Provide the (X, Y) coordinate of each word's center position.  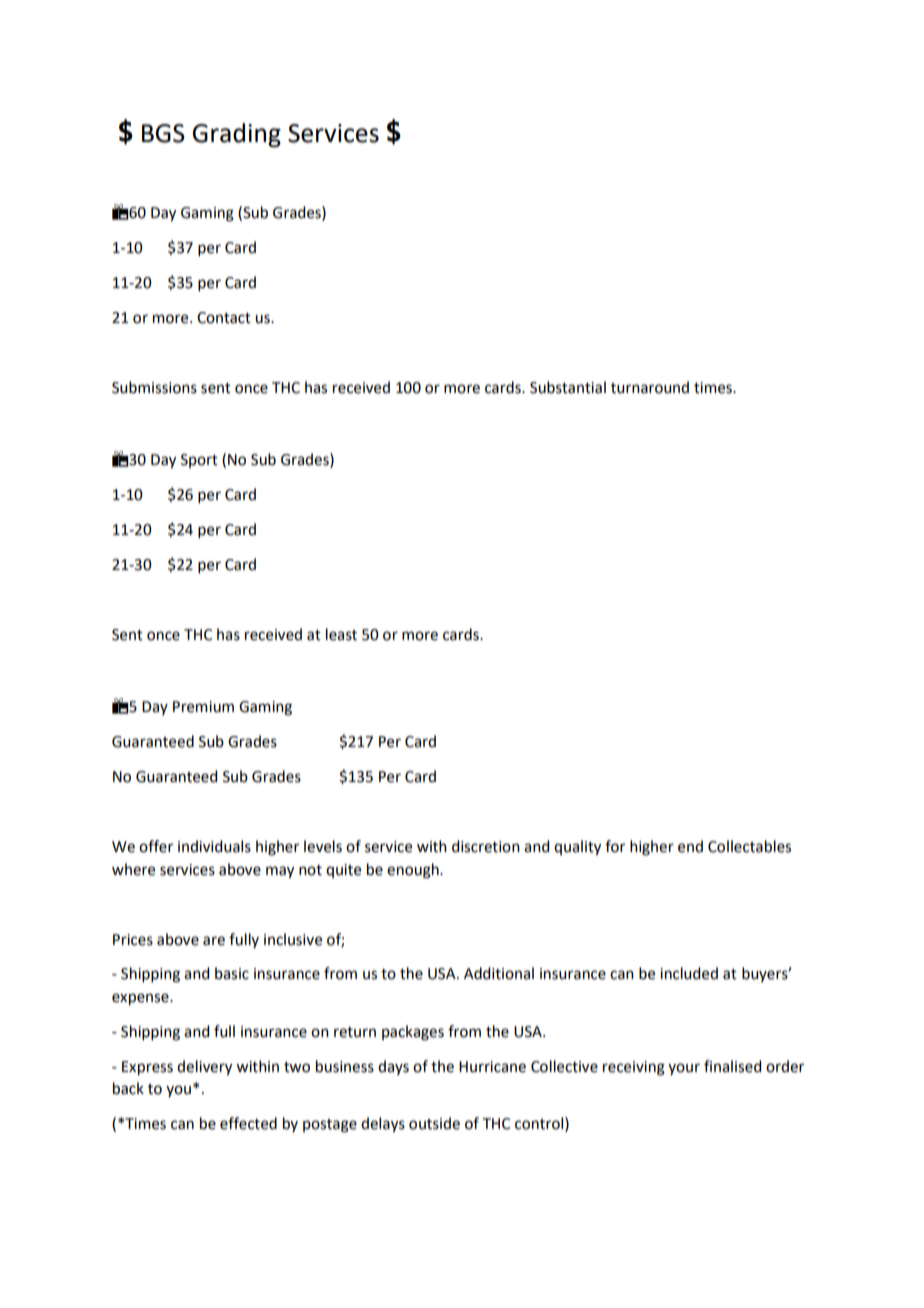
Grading (236, 135)
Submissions (154, 387)
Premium (203, 707)
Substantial (568, 387)
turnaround (650, 387)
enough (414, 871)
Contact (224, 318)
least (341, 634)
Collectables (749, 846)
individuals (214, 846)
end (690, 846)
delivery (204, 1068)
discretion (486, 846)
